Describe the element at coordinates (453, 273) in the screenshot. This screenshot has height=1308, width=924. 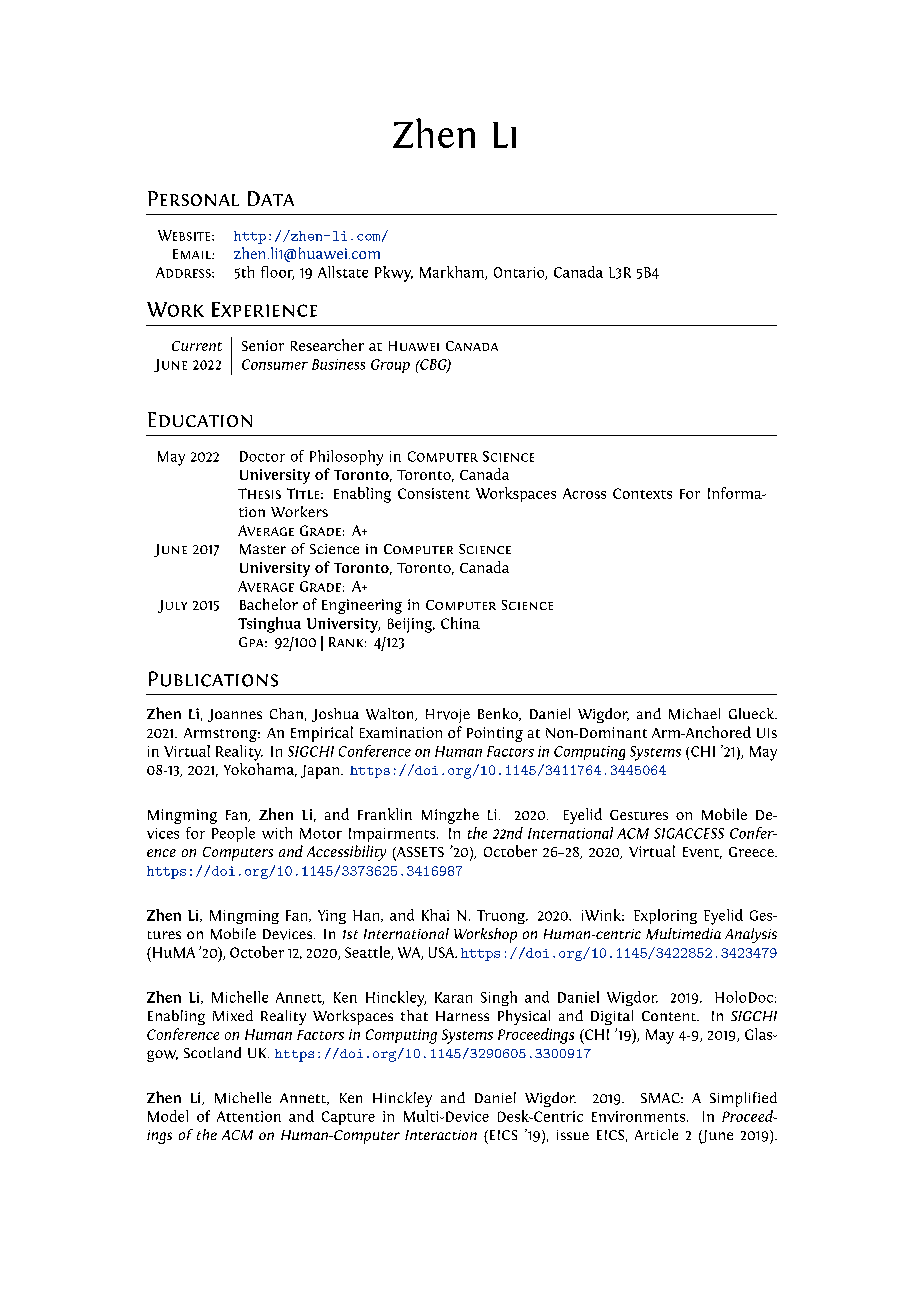
I see `Markham` at that location.
